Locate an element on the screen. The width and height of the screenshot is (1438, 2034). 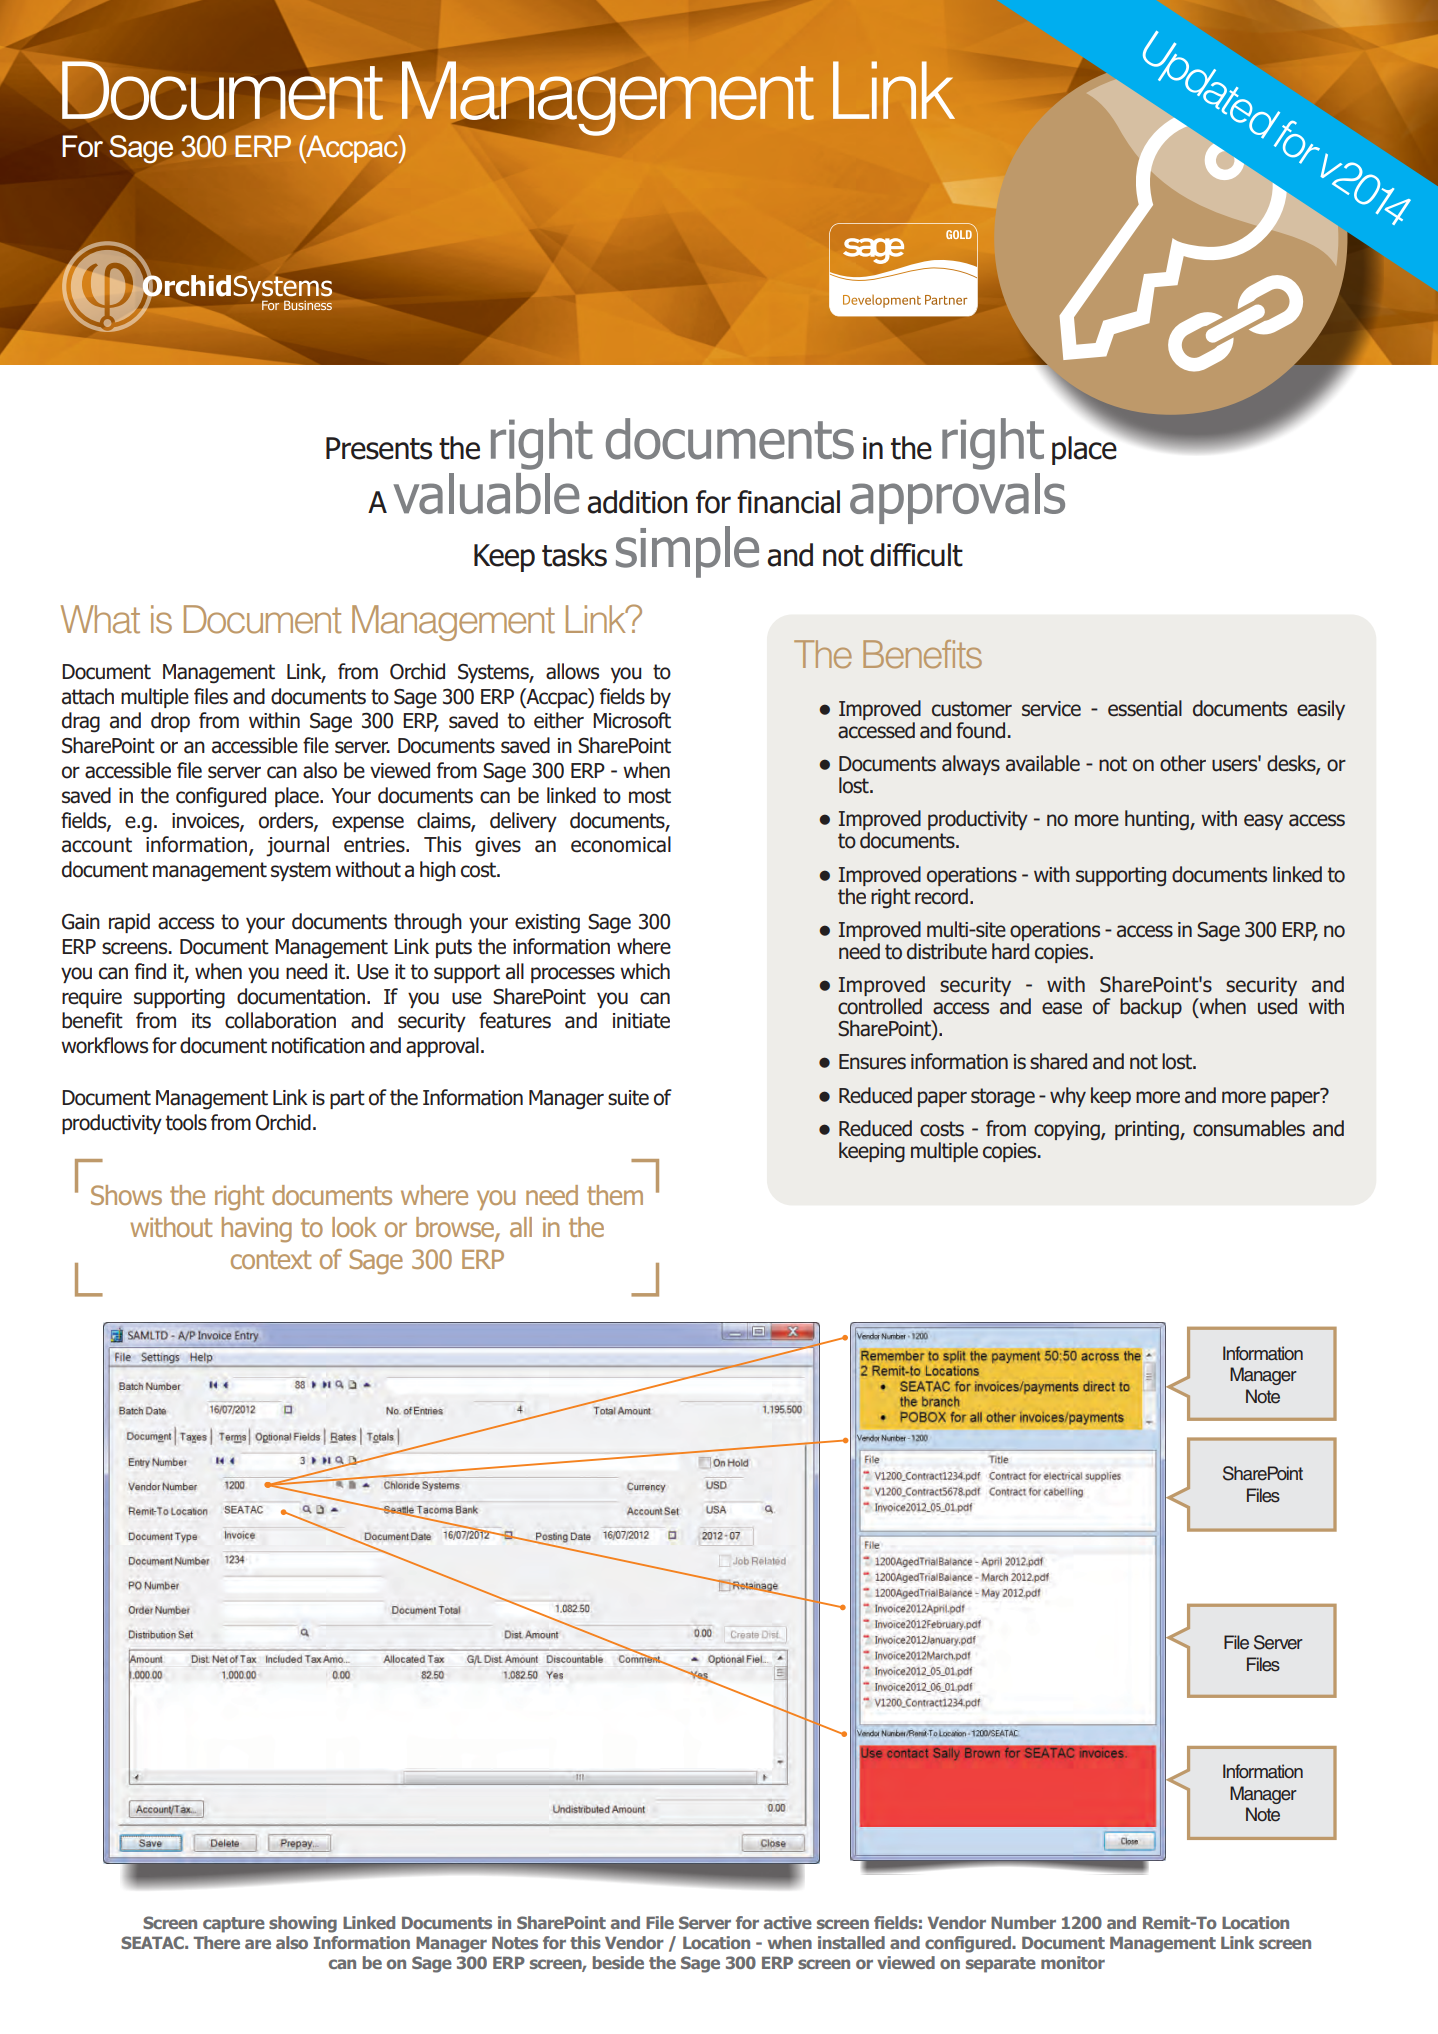
having is located at coordinates (257, 1230).
